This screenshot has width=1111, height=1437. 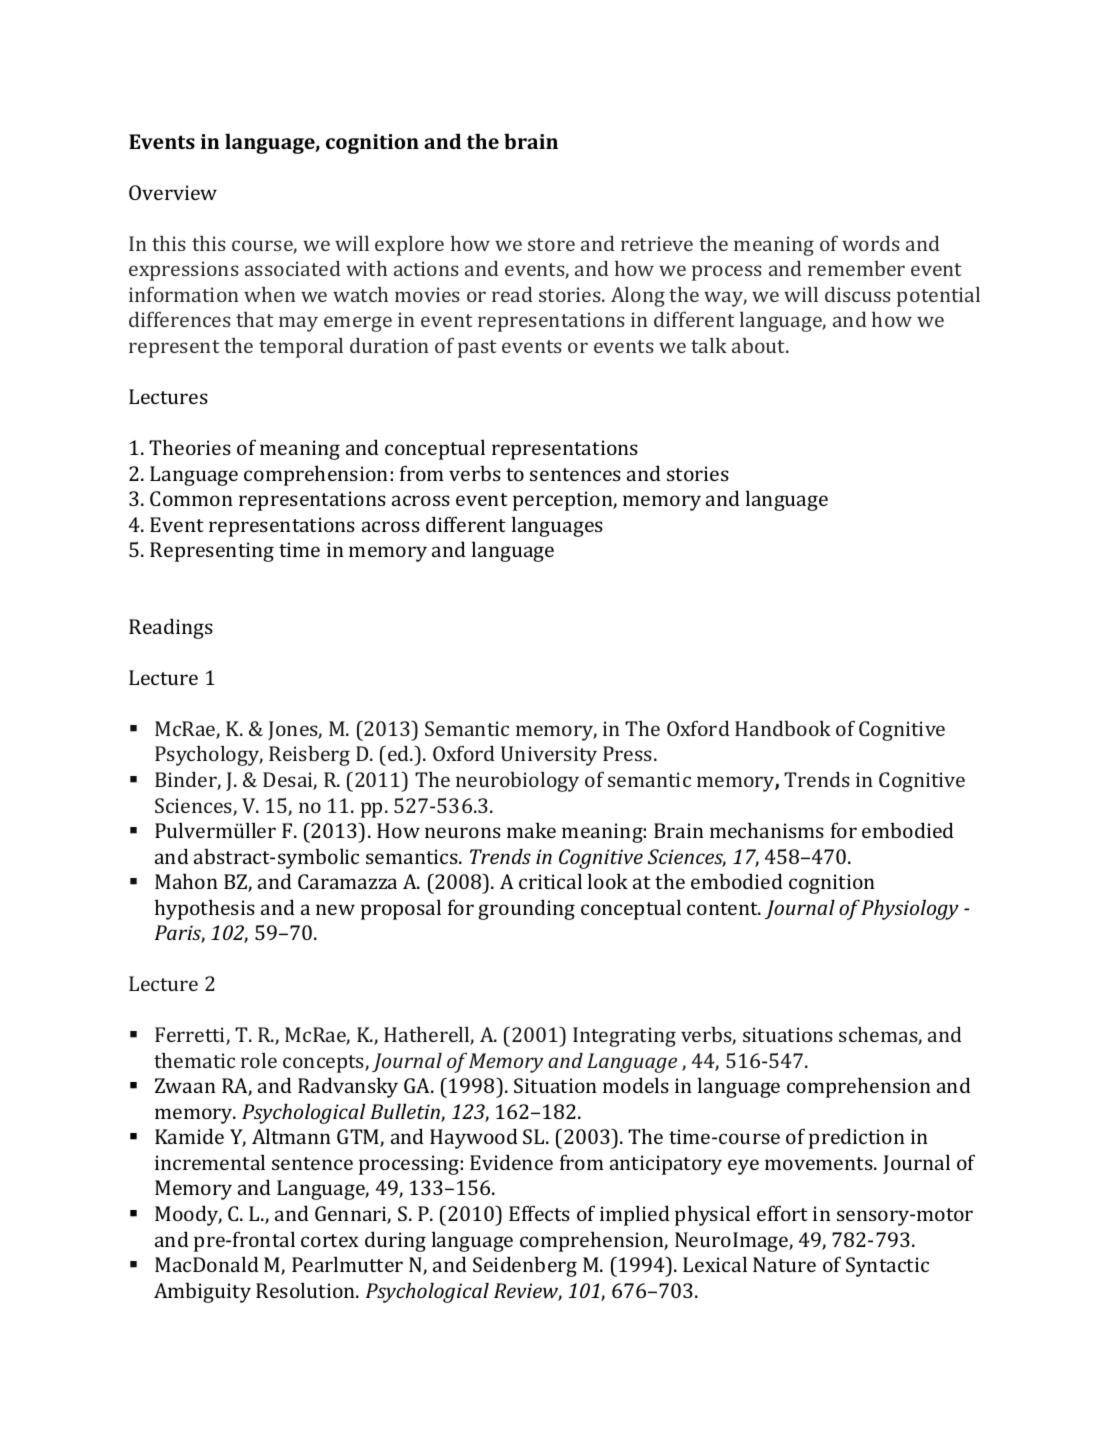 What do you see at coordinates (191, 498) in the screenshot?
I see `Common` at bounding box center [191, 498].
